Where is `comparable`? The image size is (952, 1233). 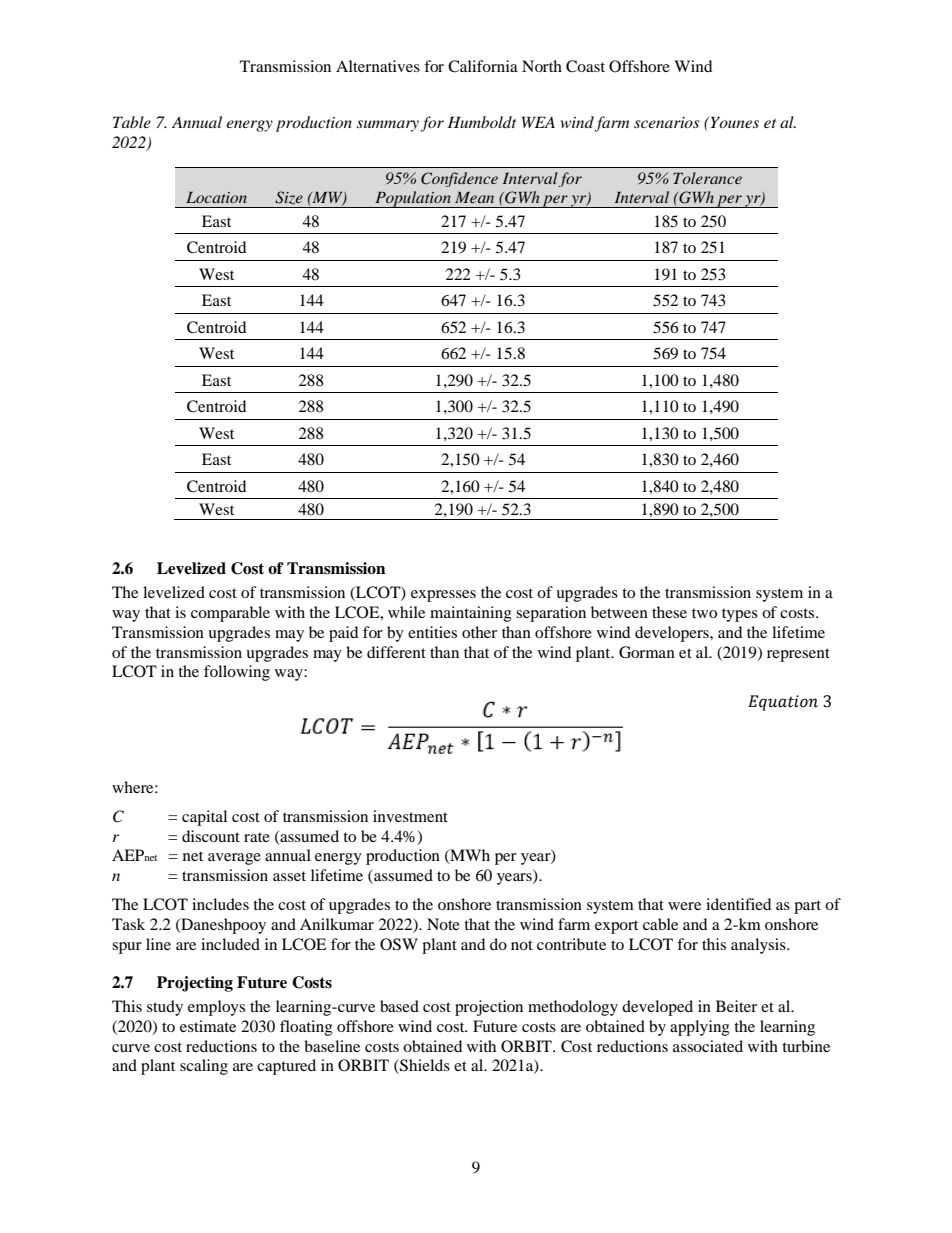
comparable is located at coordinates (230, 614).
